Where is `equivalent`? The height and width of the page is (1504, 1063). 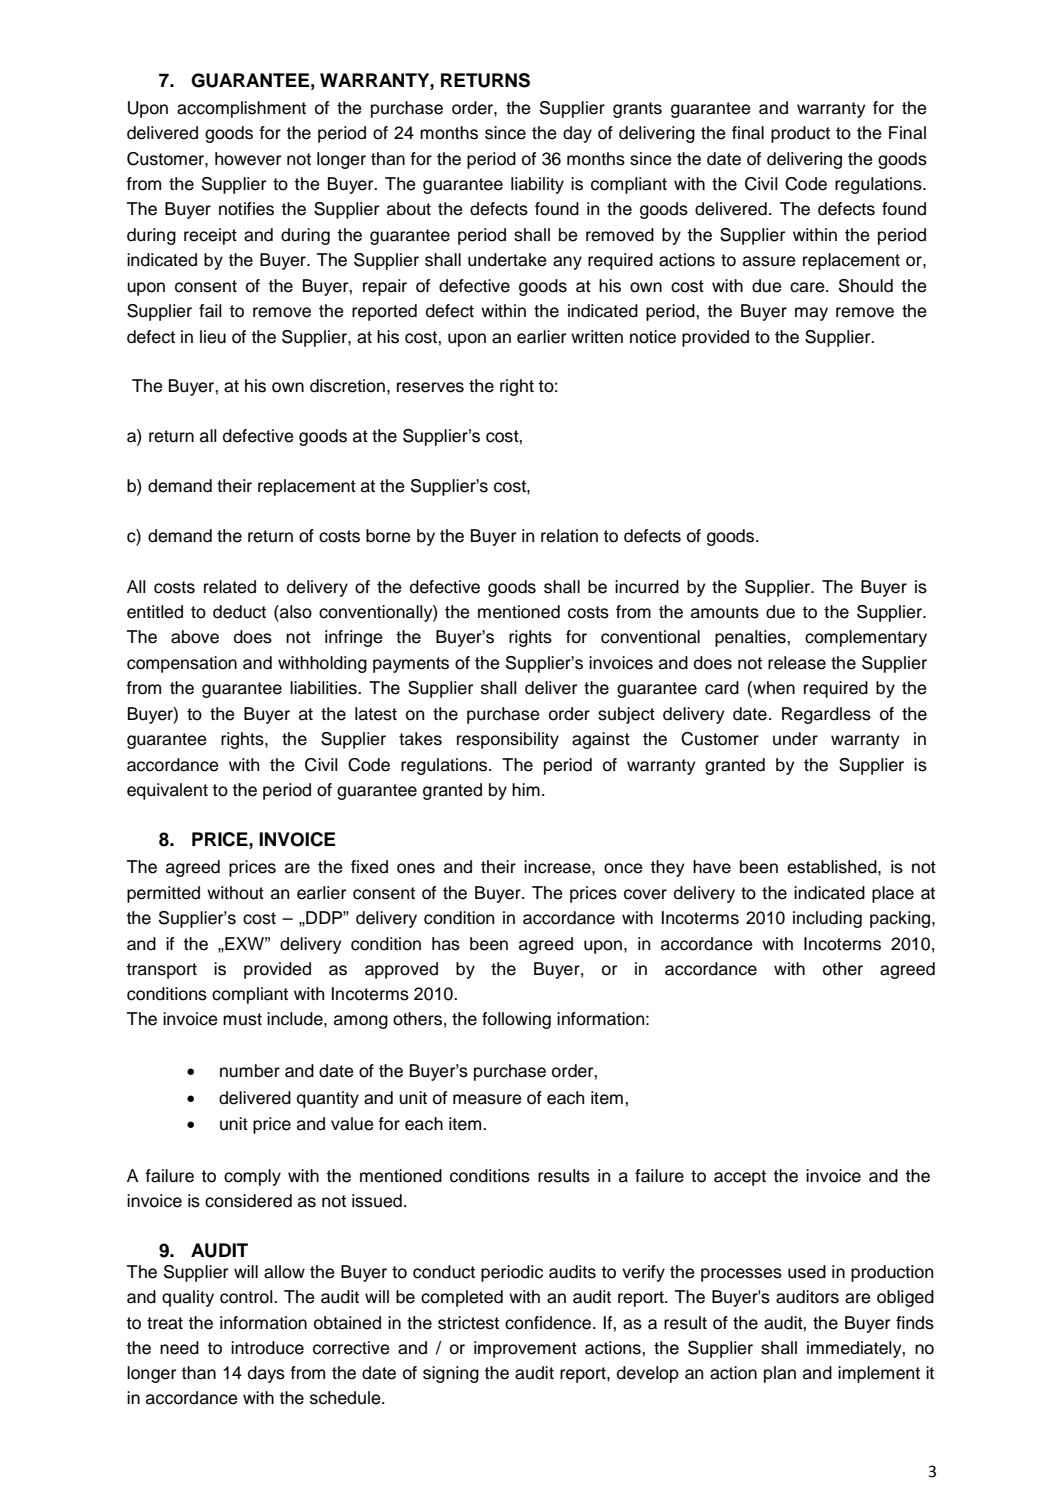
equivalent is located at coordinates (167, 791).
